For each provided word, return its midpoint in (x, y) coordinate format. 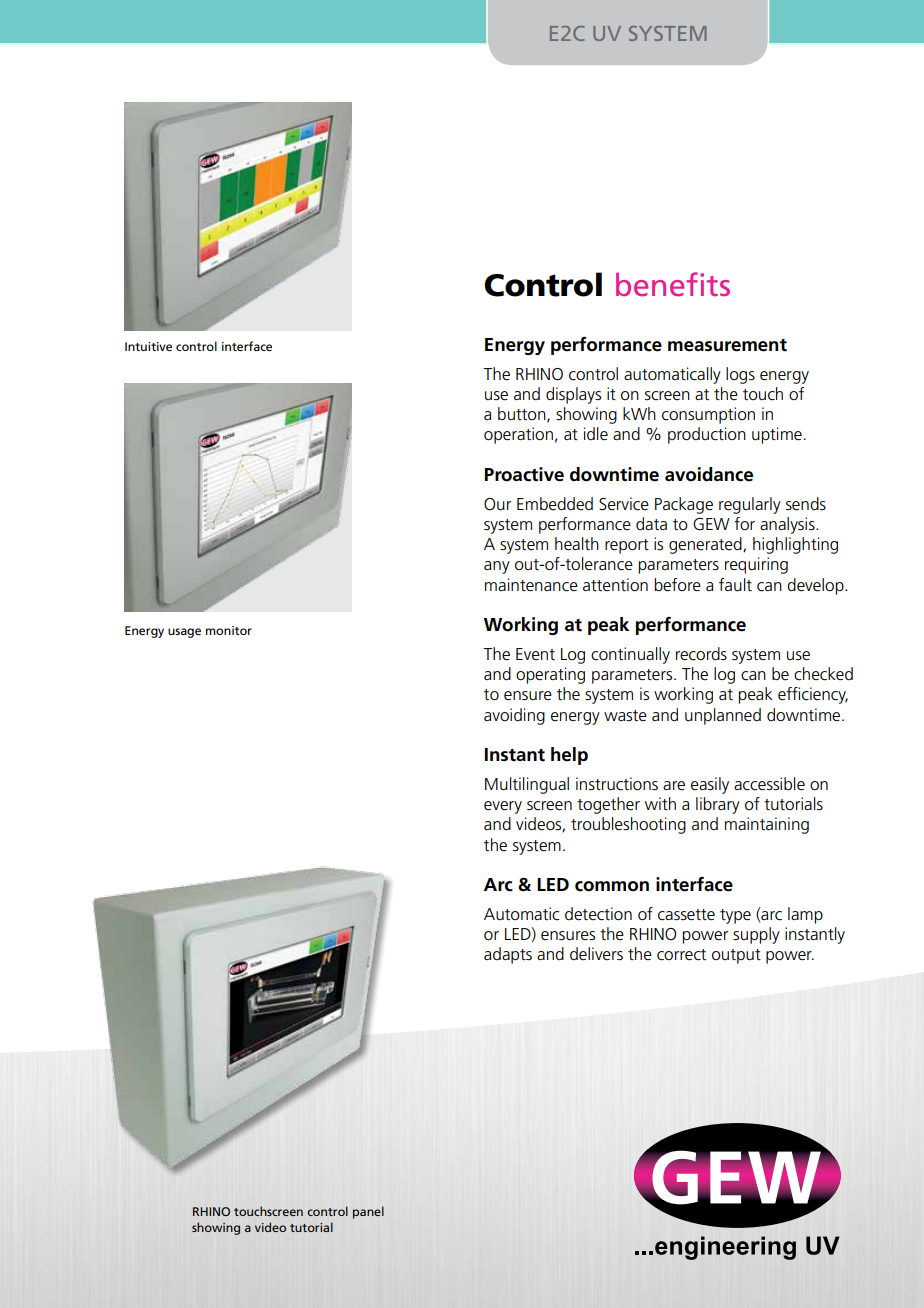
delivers (596, 954)
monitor (229, 630)
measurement (727, 345)
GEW (711, 524)
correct (681, 955)
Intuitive (148, 346)
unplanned (723, 716)
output (736, 956)
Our (497, 504)
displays (573, 395)
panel (368, 1212)
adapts (508, 955)
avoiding (514, 716)
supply (756, 935)
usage (184, 633)
